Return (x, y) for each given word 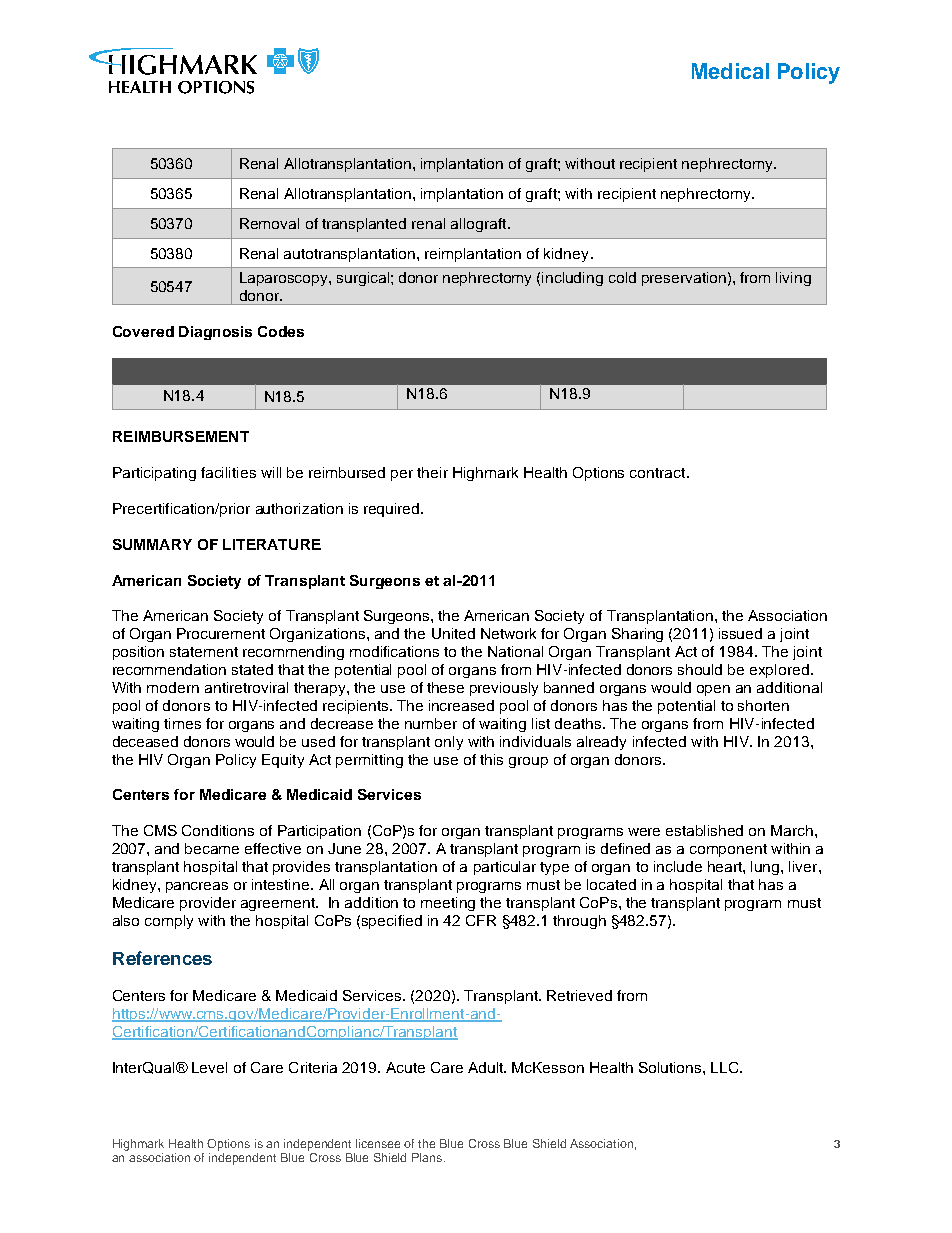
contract (659, 473)
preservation (684, 279)
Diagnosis (215, 333)
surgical (364, 279)
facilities (228, 472)
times (182, 723)
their (432, 472)
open (713, 690)
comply (169, 922)
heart (726, 866)
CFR (481, 920)
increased (461, 705)
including (572, 279)
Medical (730, 71)
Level (209, 1067)
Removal (269, 223)
